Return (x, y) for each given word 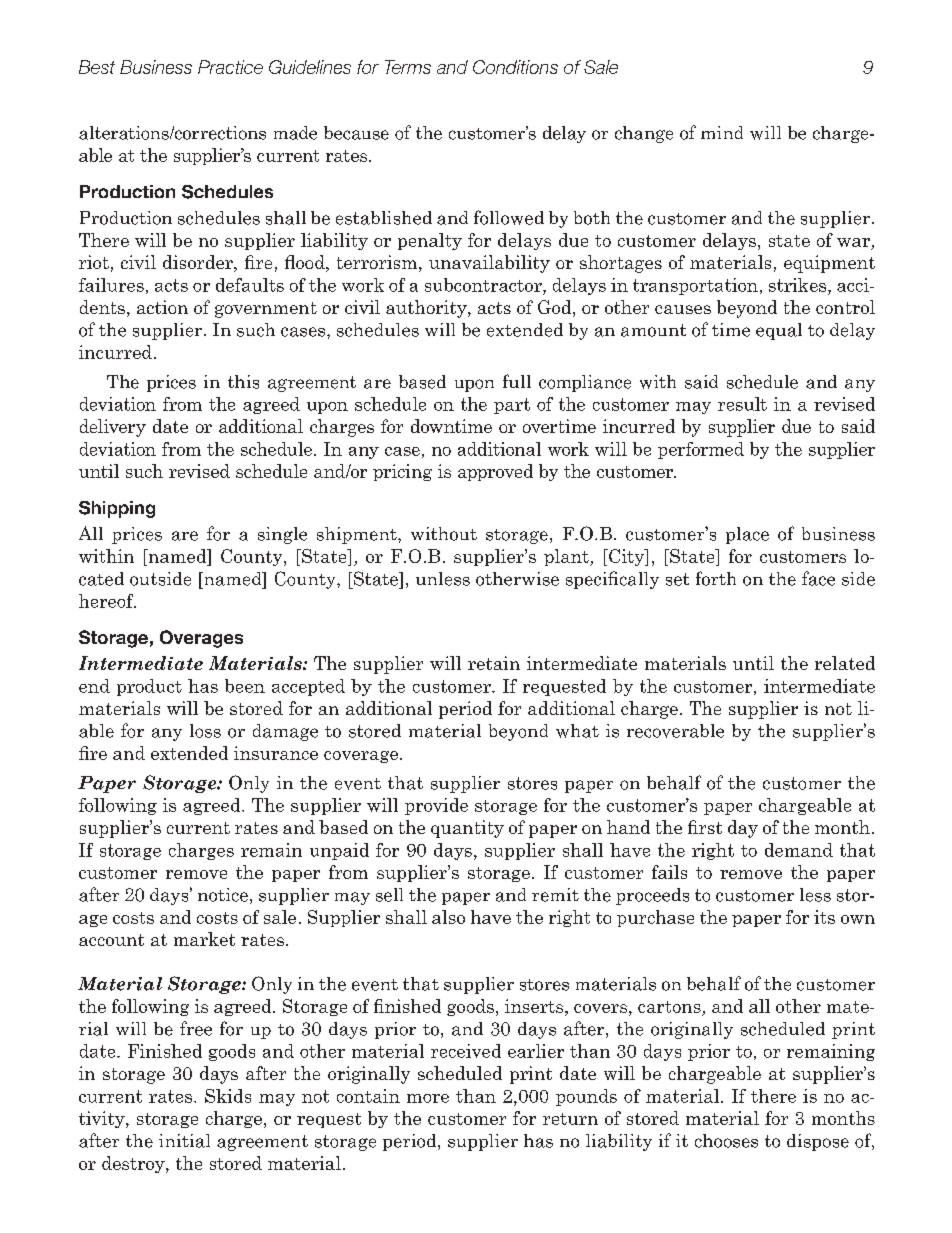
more (428, 1098)
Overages (201, 639)
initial (184, 1141)
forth (716, 578)
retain (494, 663)
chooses (726, 1141)
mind (722, 132)
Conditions (515, 67)
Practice (230, 67)
